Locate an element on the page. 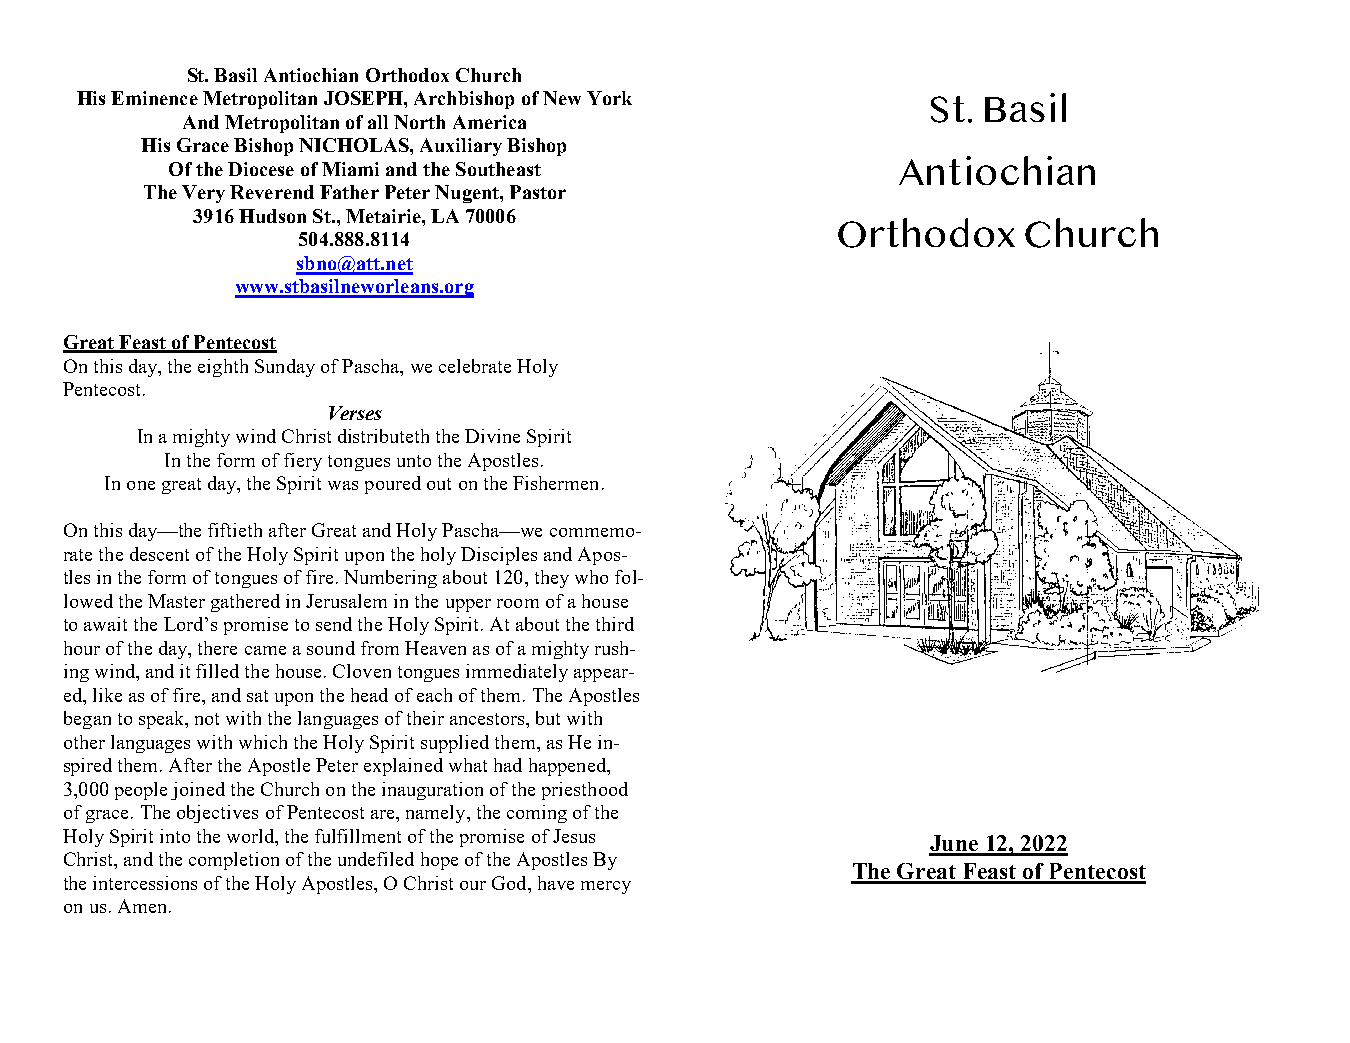  one is located at coordinates (141, 485).
